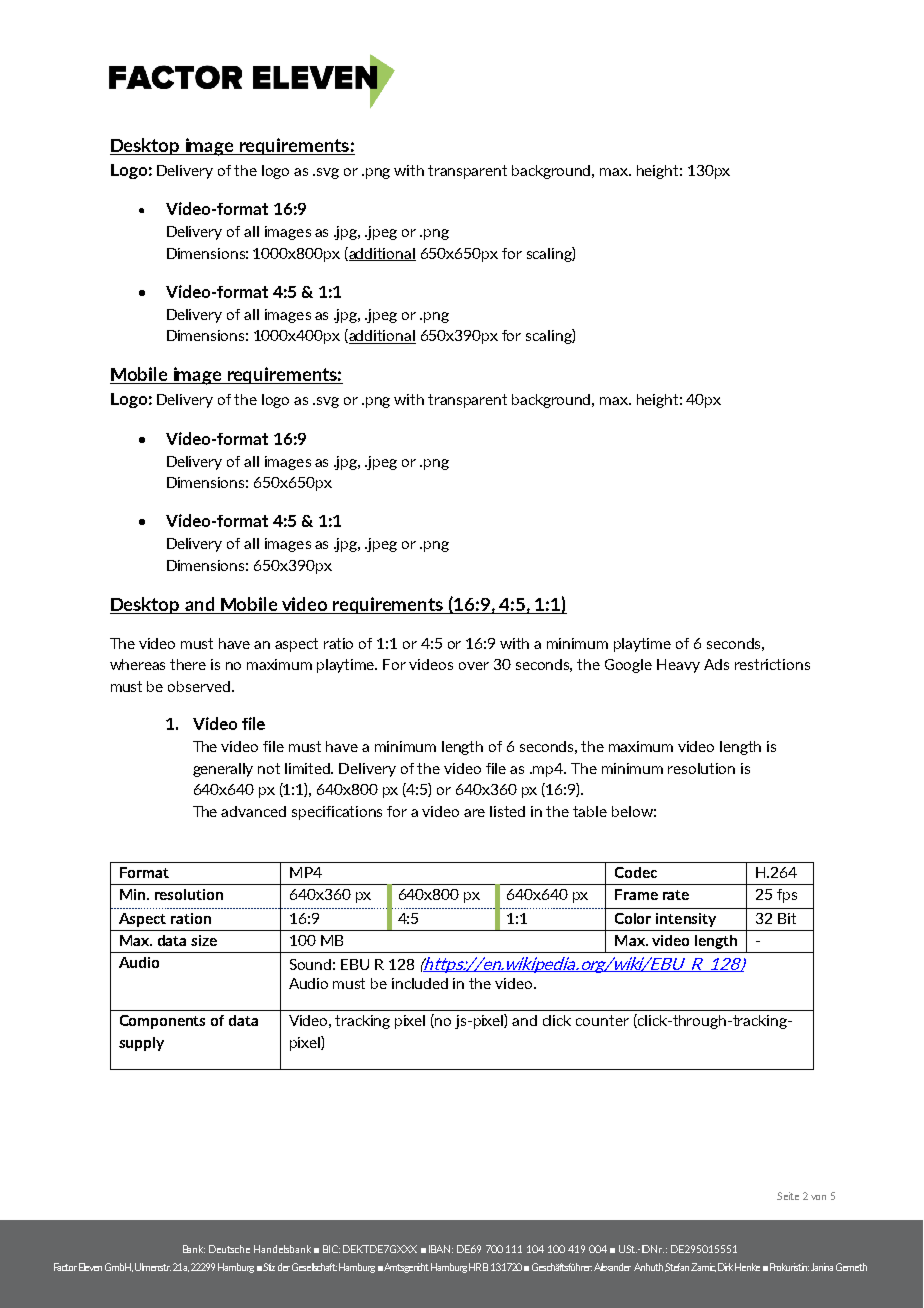 The width and height of the screenshot is (924, 1308). Describe the element at coordinates (253, 811) in the screenshot. I see `advanced` at that location.
